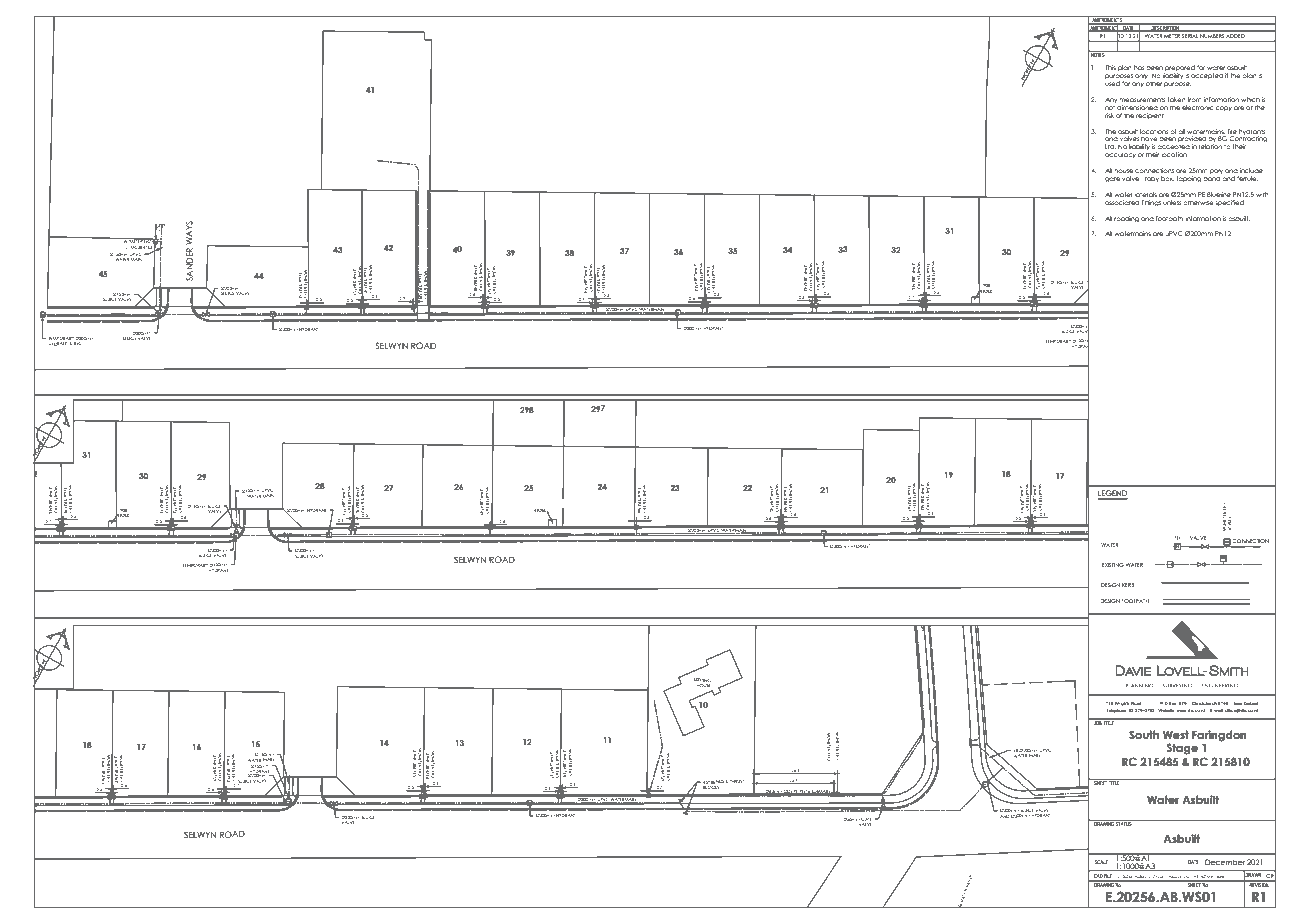 The width and height of the page is (1308, 924). What do you see at coordinates (1204, 703) in the page?
I see `Christchurch` at bounding box center [1204, 703].
